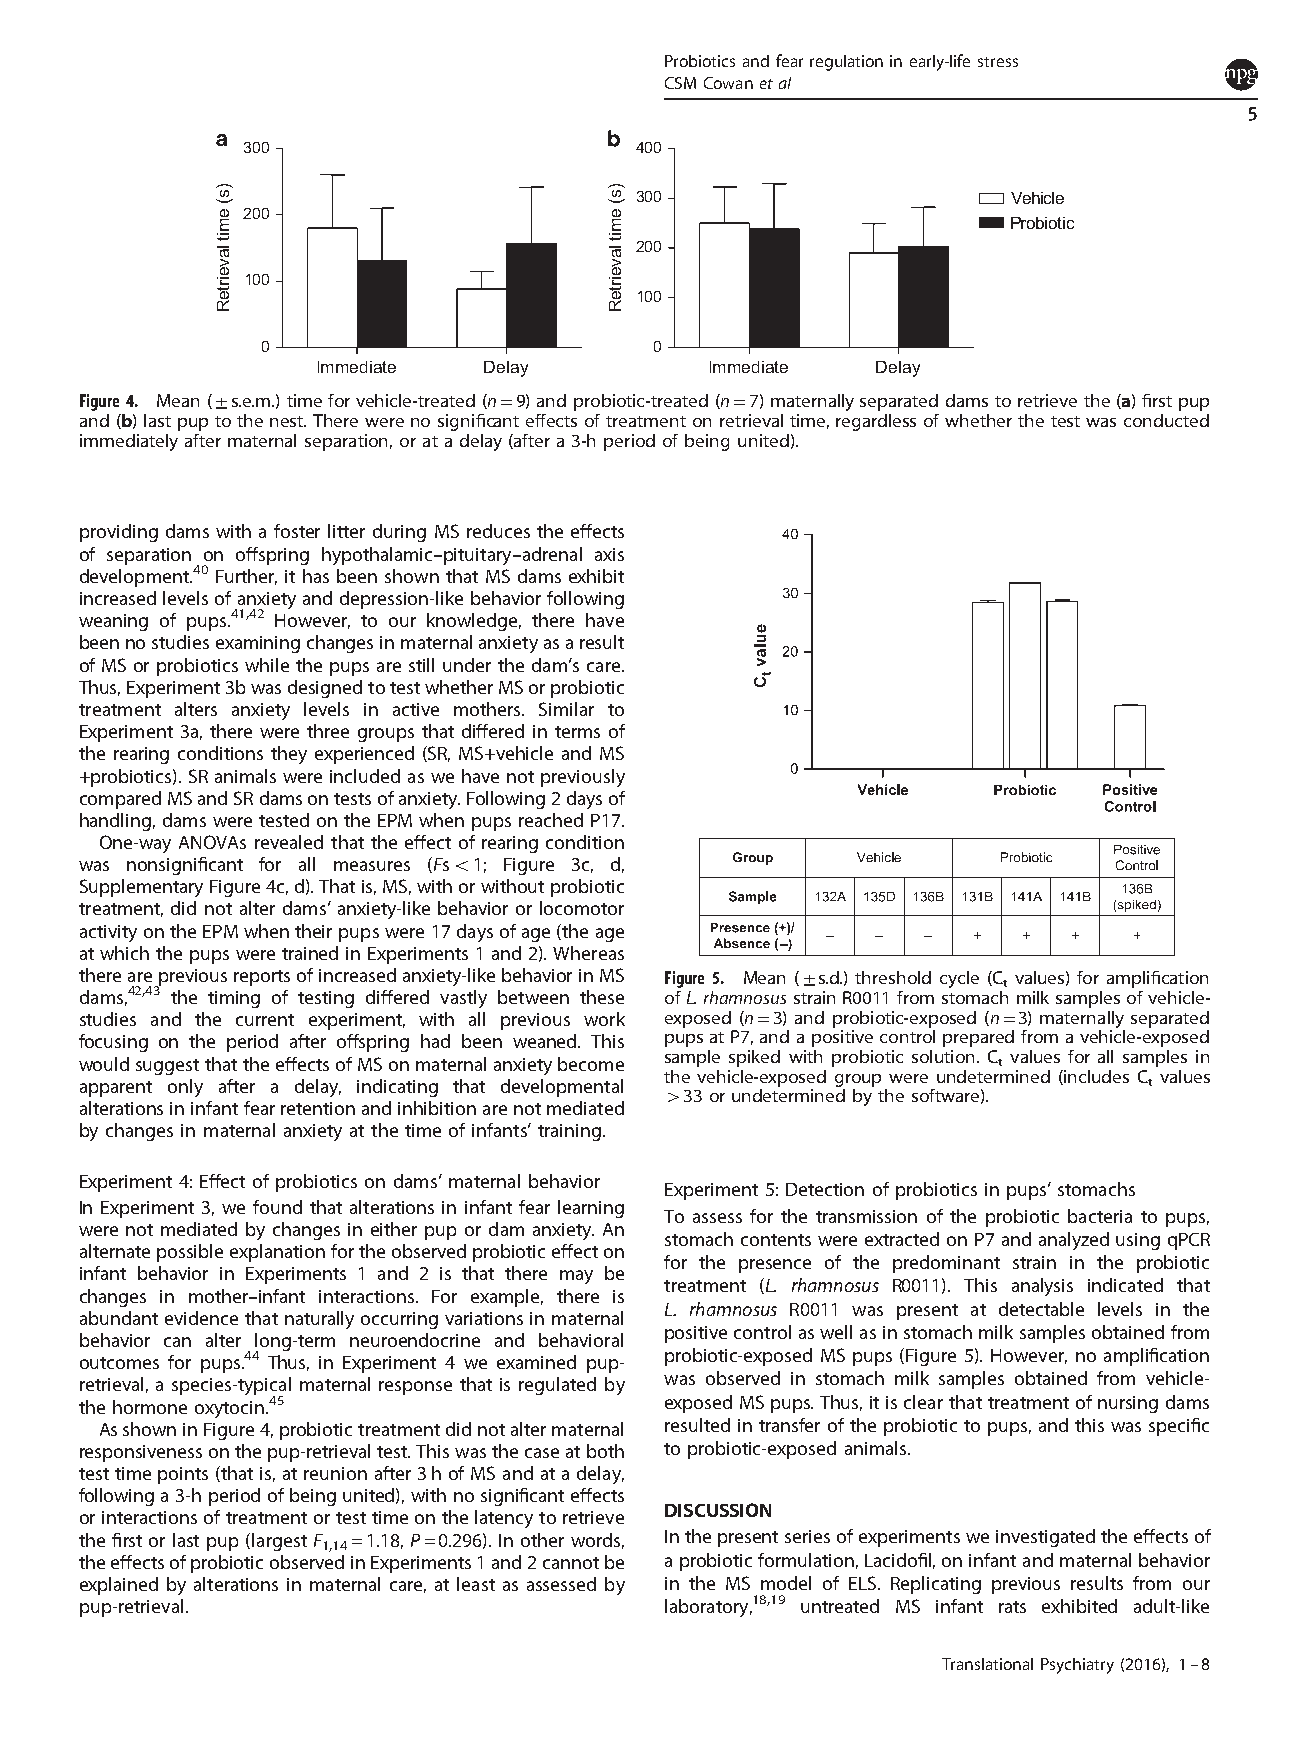 Image resolution: width=1310 pixels, height=1741 pixels. I want to click on nest, so click(288, 421).
